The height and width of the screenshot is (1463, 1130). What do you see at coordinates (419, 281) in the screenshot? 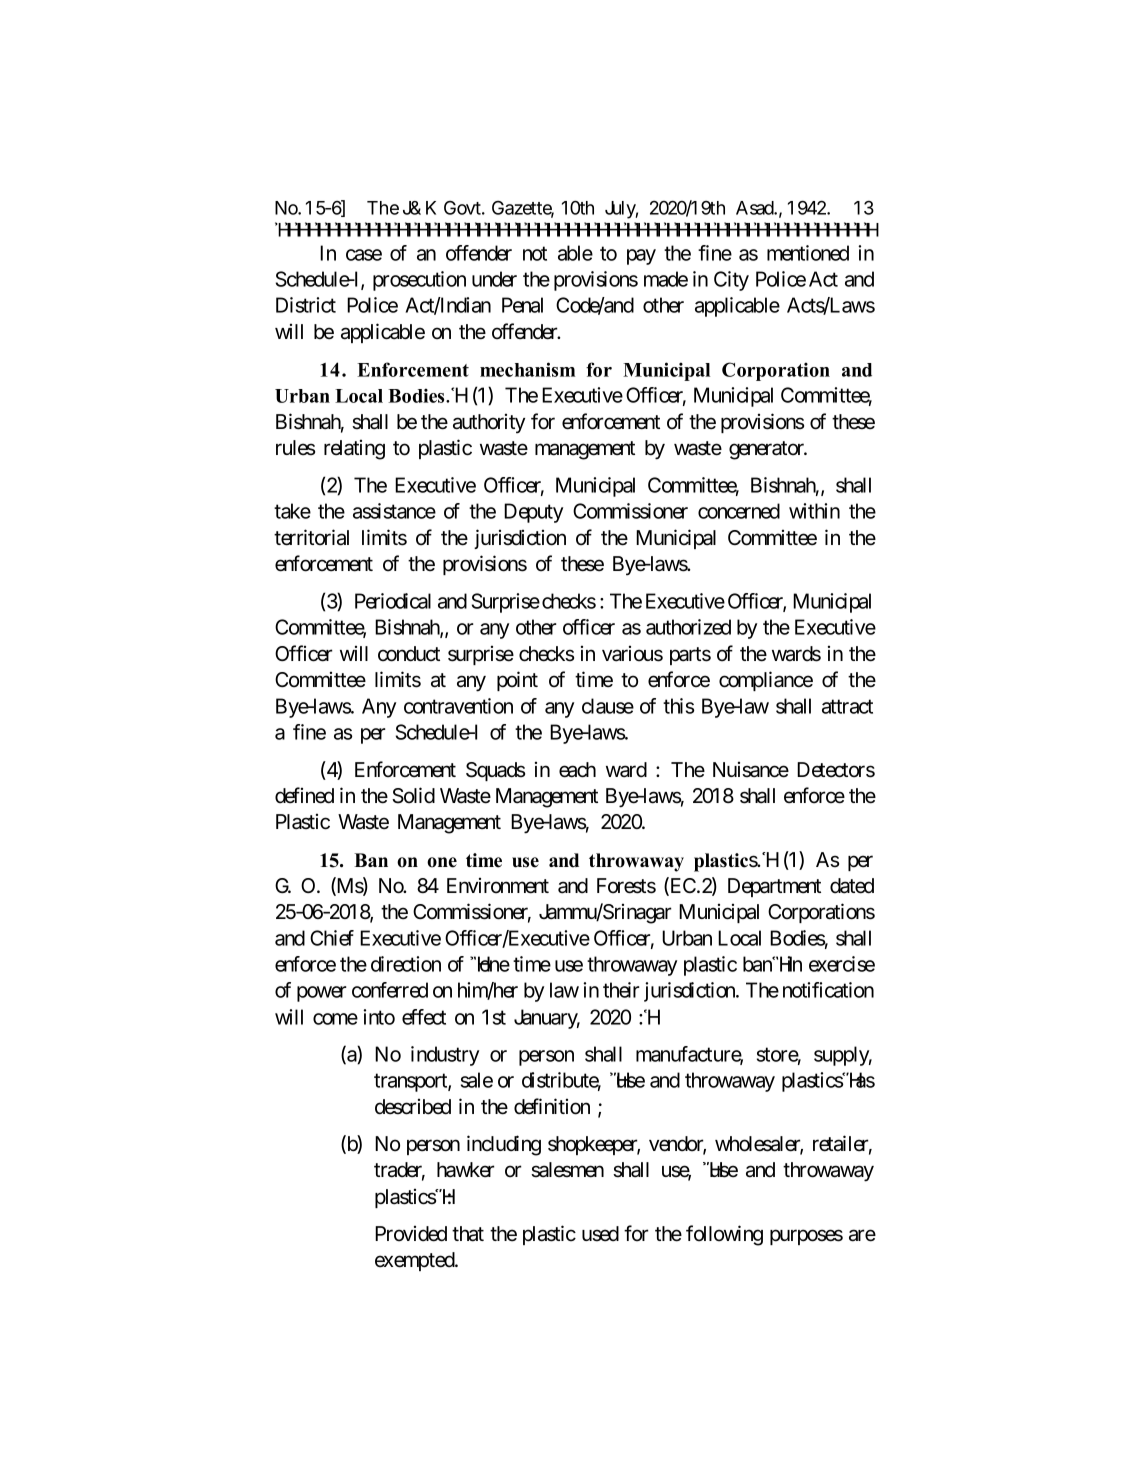
I see `prosecution` at bounding box center [419, 281].
